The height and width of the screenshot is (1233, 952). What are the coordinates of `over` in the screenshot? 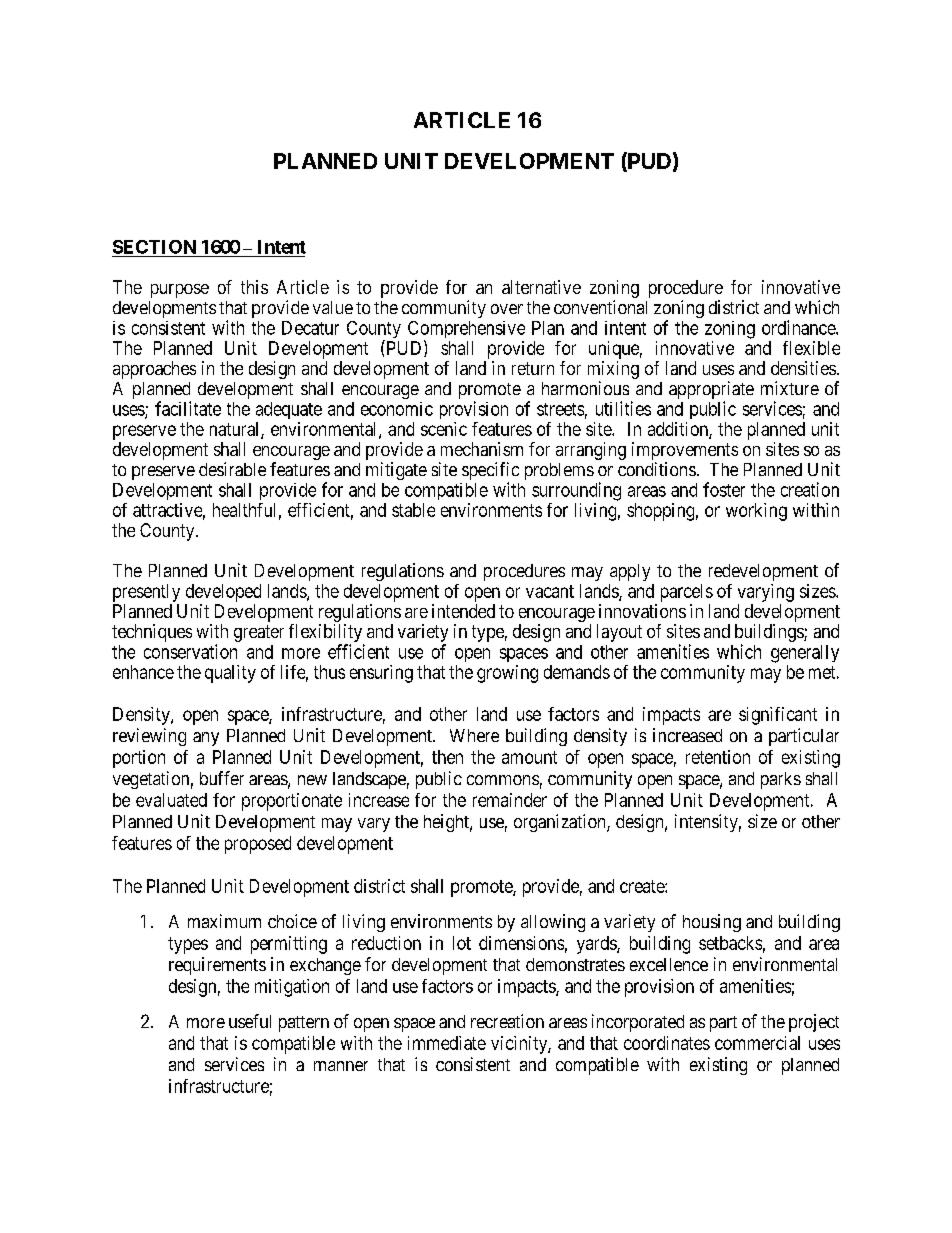 It's located at (507, 309).
